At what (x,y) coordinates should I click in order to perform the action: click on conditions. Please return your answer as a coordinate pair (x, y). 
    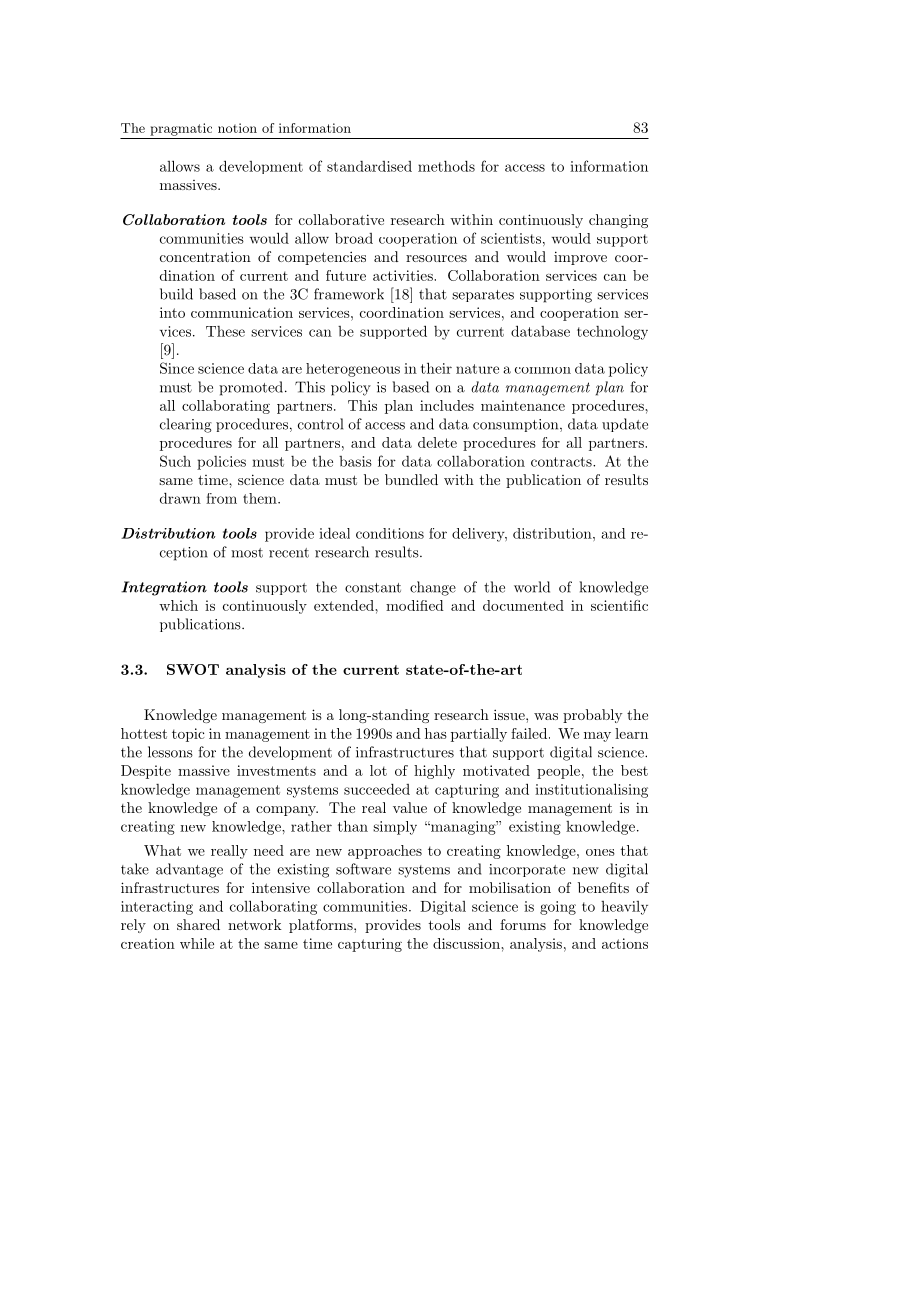
    Looking at the image, I should click on (390, 533).
